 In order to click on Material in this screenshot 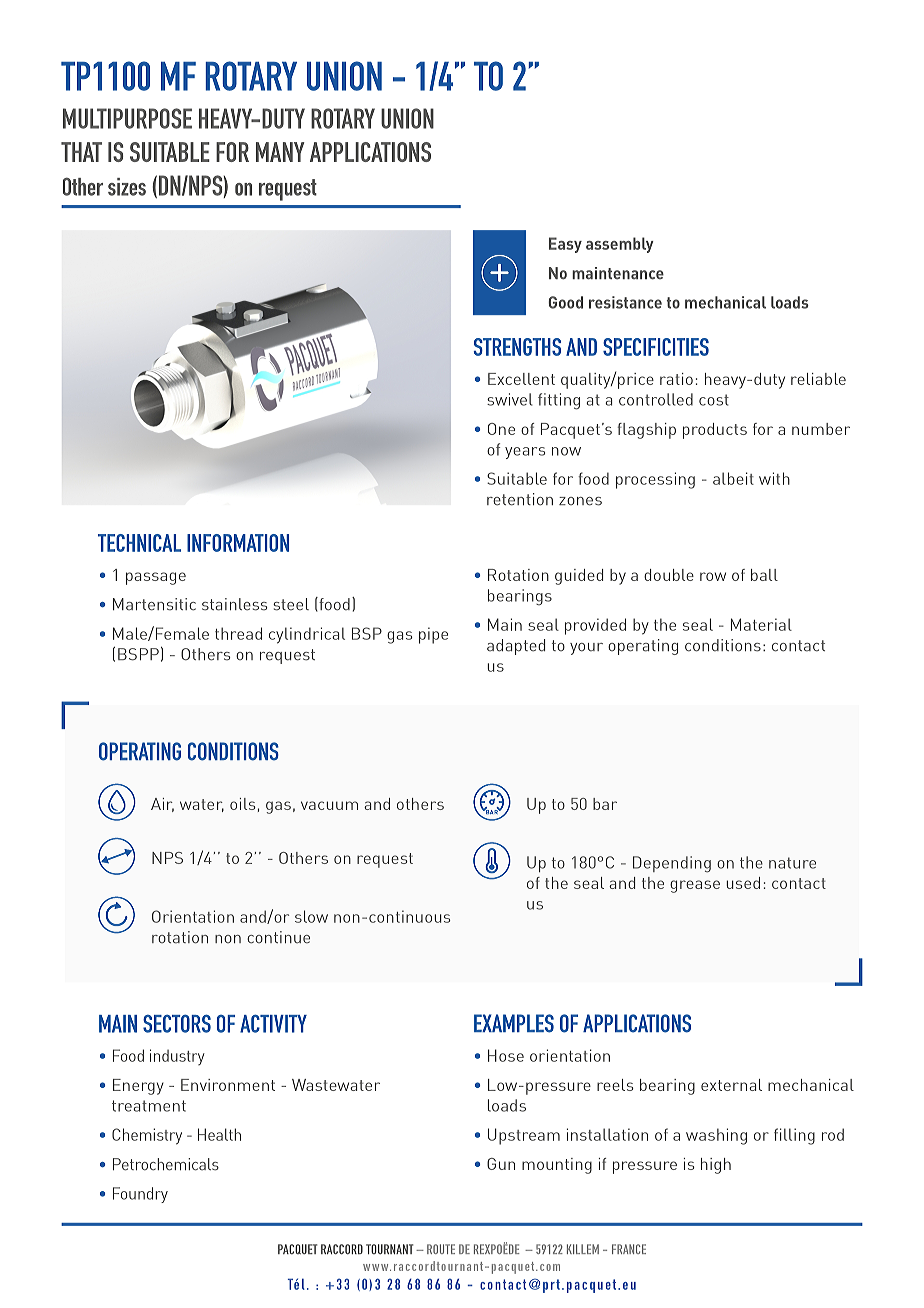, I will do `click(761, 624)`.
